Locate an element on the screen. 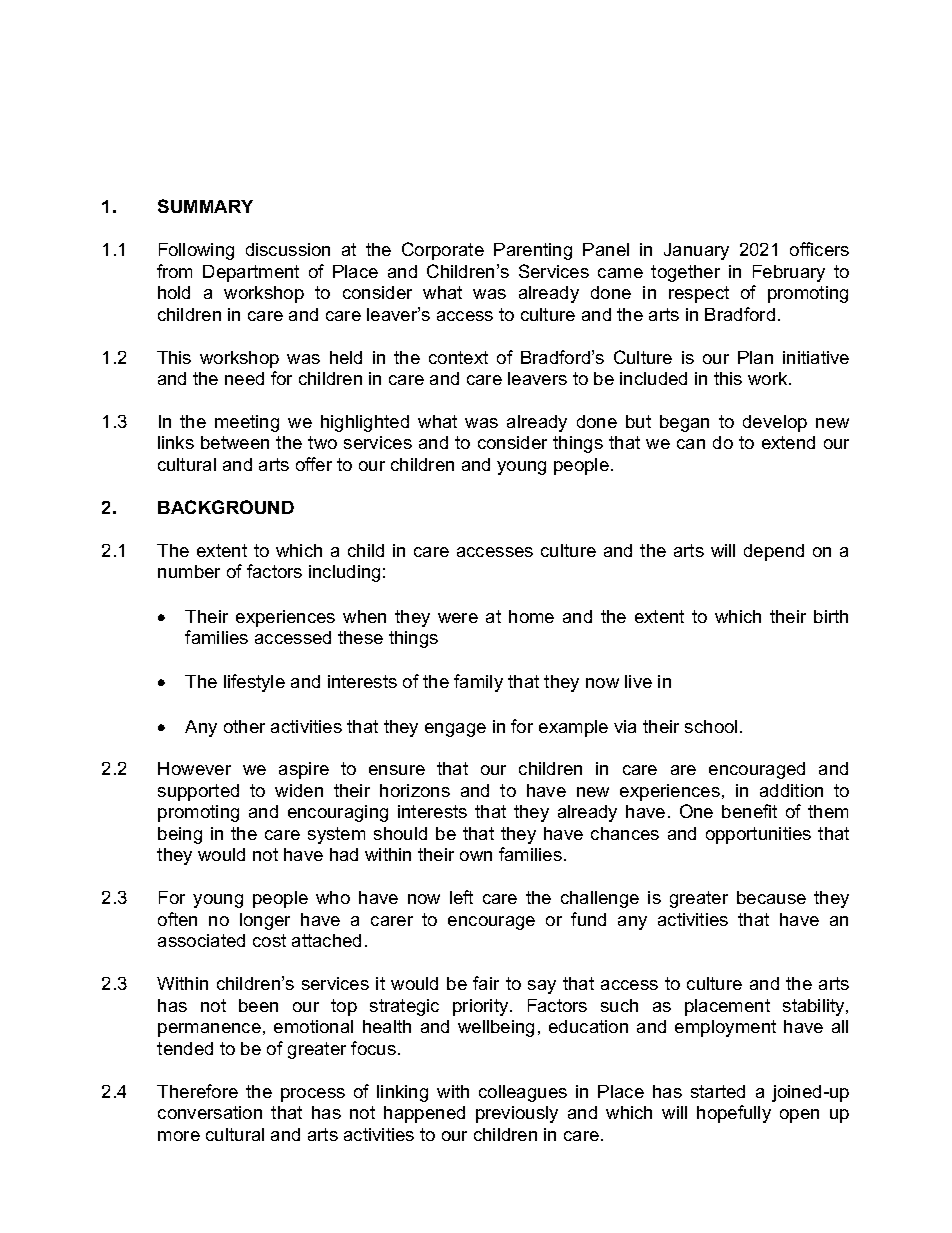  Parenting is located at coordinates (533, 251).
